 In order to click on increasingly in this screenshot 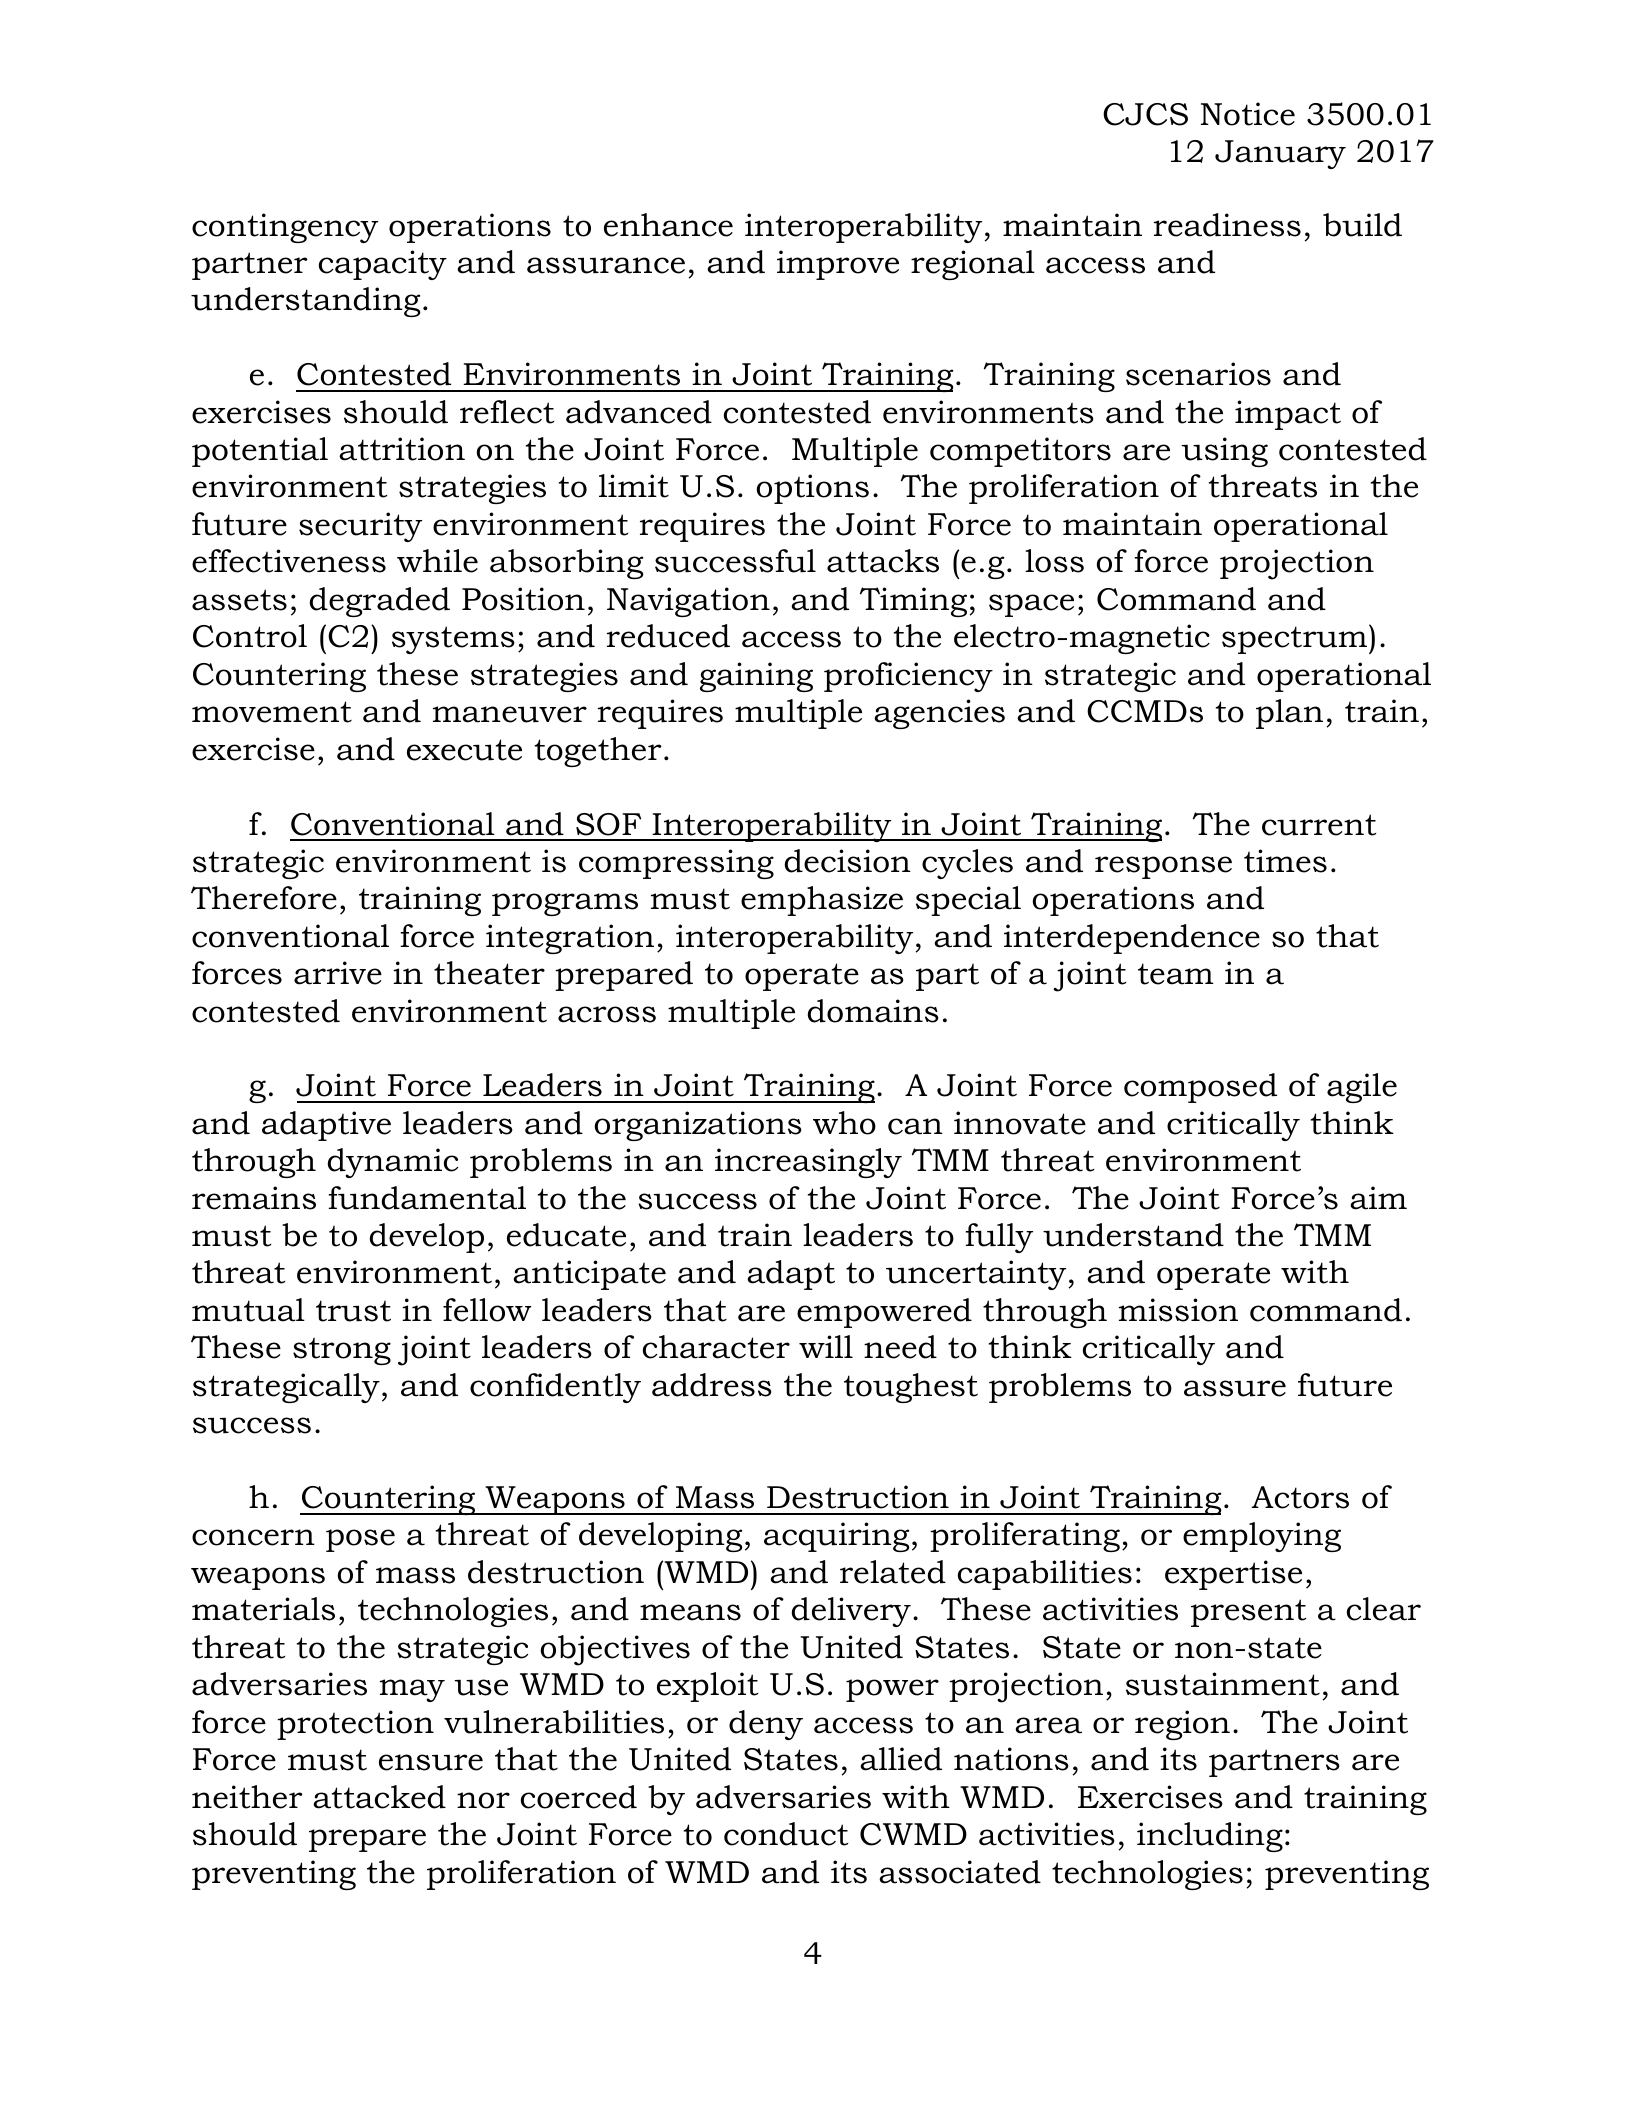, I will do `click(808, 1163)`.
